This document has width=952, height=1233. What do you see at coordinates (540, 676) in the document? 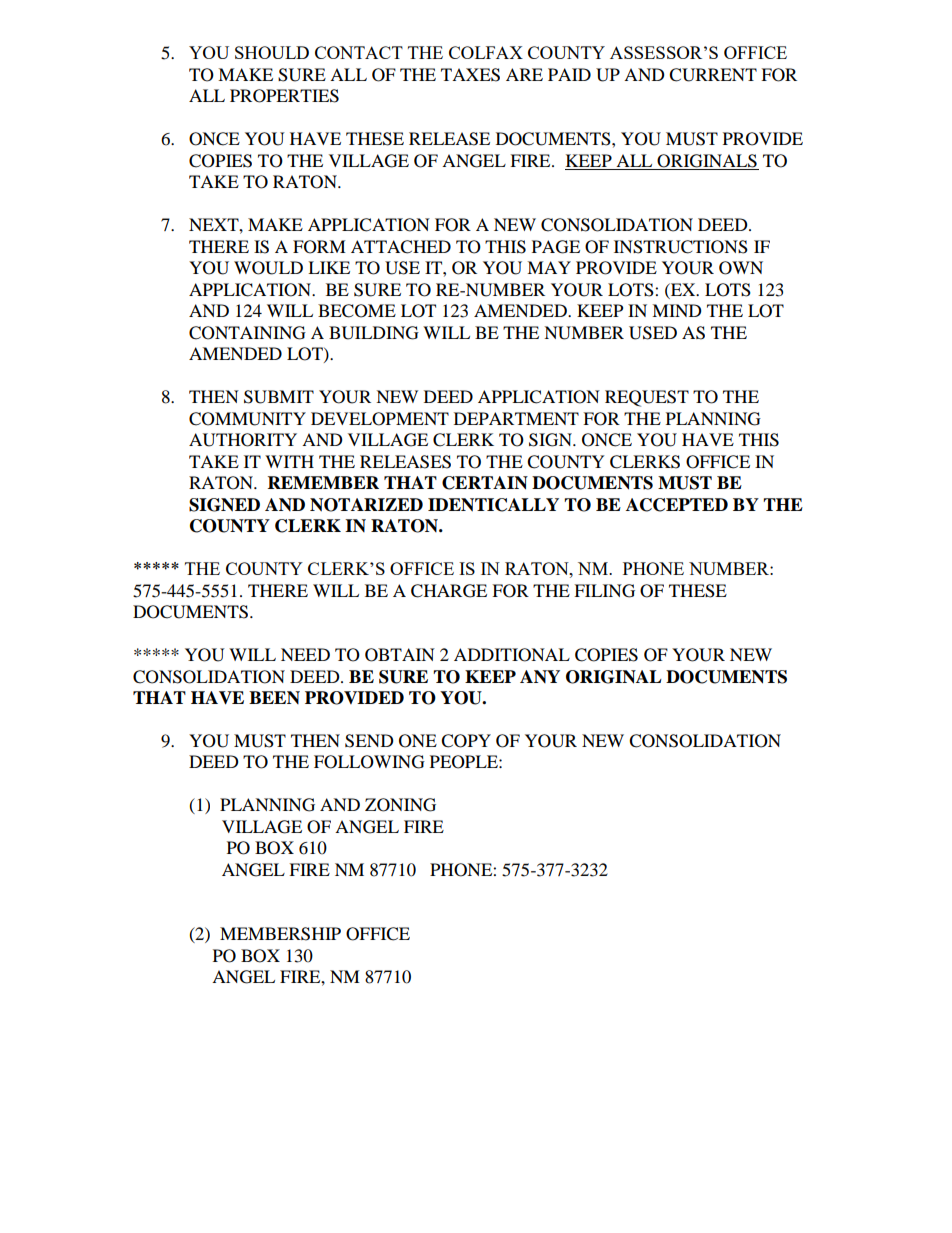
I see `ANY` at bounding box center [540, 676].
